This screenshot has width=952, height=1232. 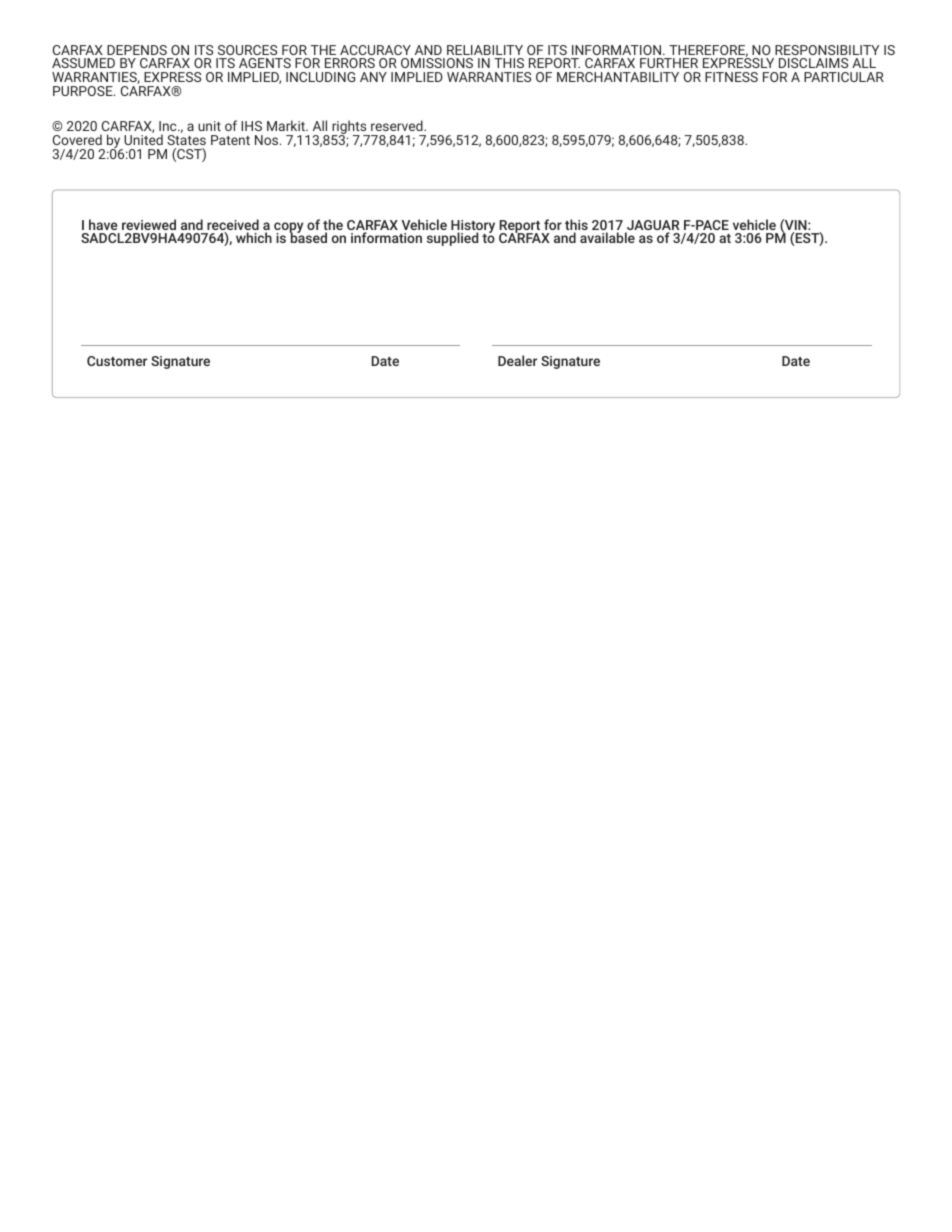 I want to click on reserved, so click(x=398, y=125).
